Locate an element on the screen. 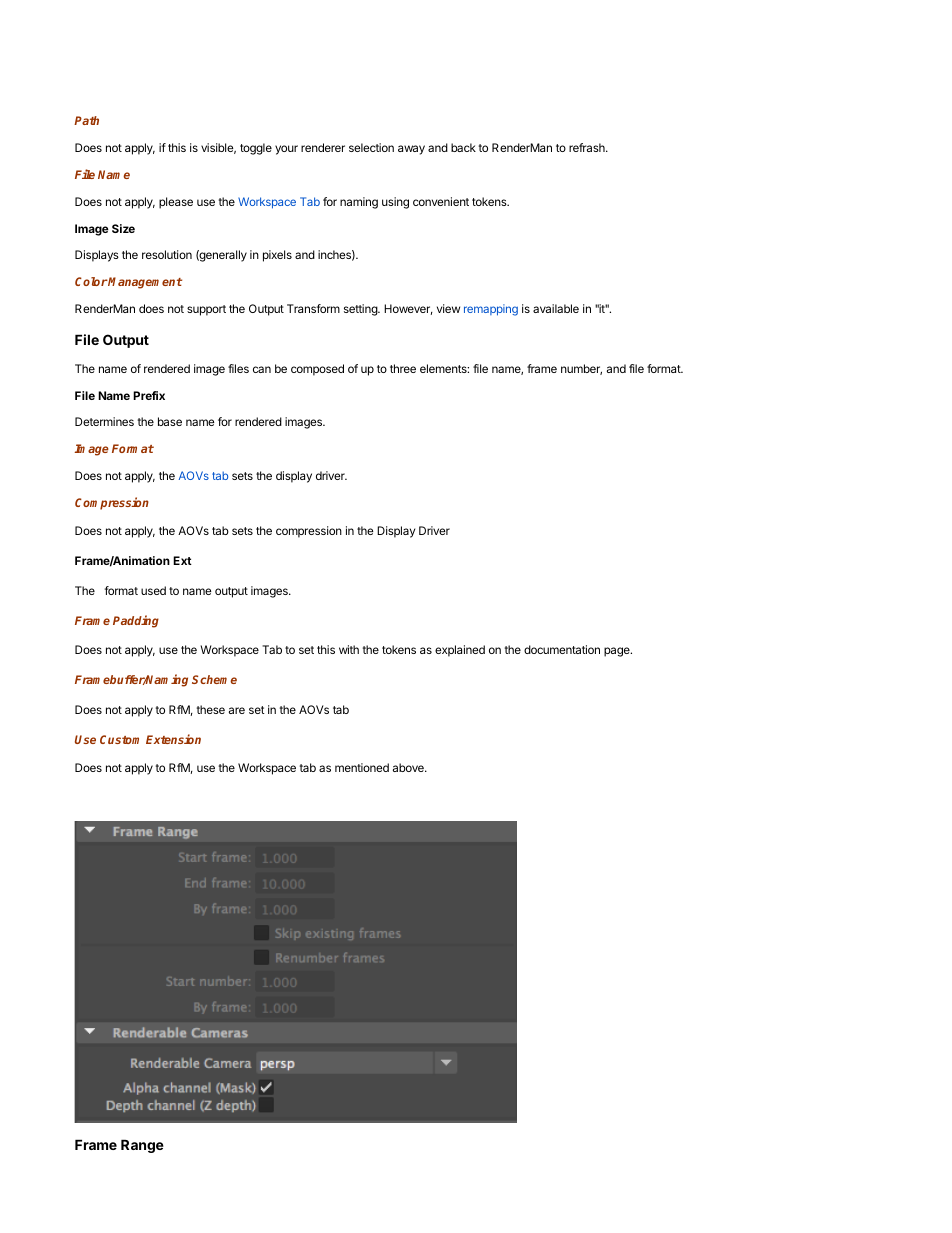 The height and width of the screenshot is (1233, 952). selection is located at coordinates (371, 147).
